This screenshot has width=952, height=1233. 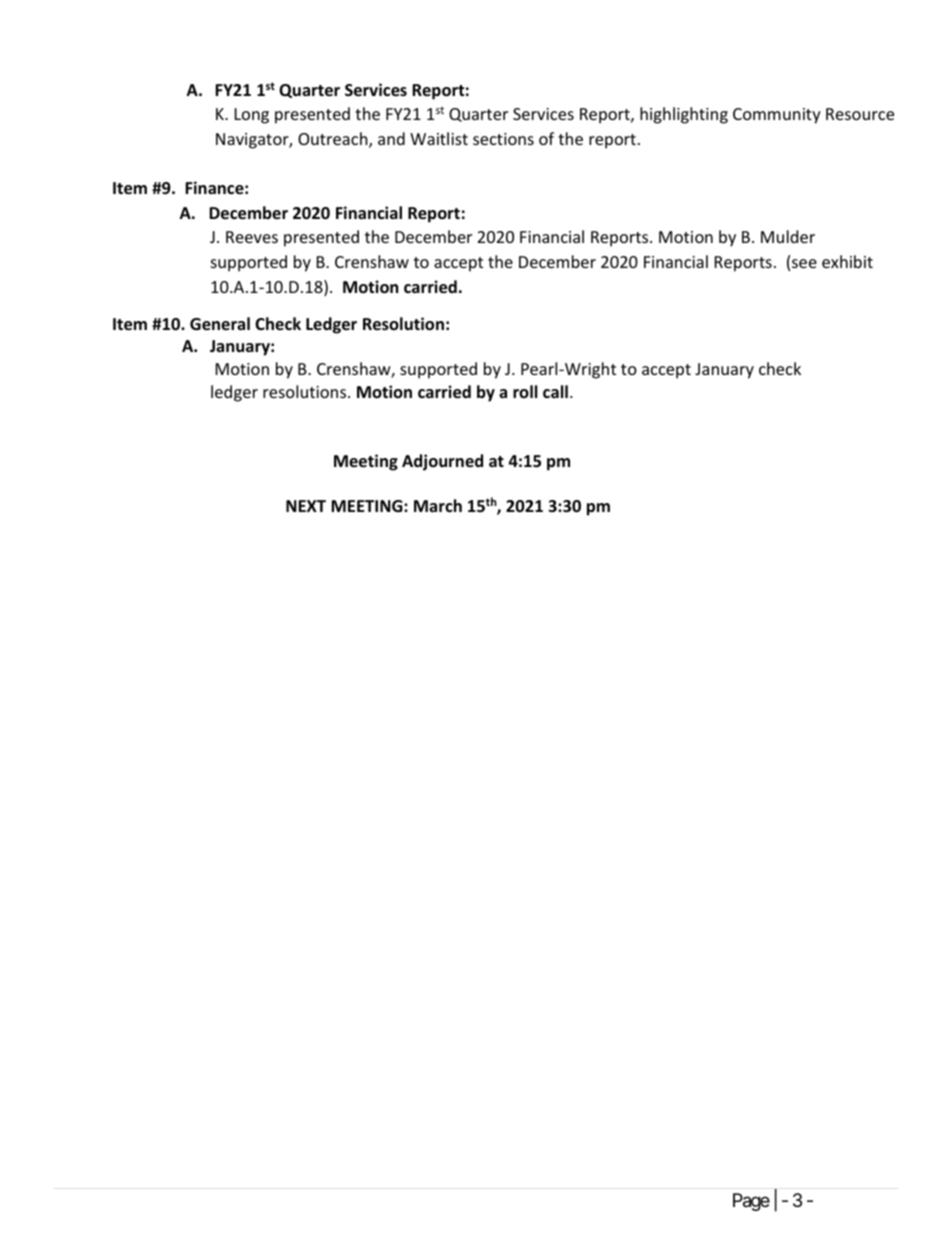 I want to click on Outreach, so click(x=334, y=140).
